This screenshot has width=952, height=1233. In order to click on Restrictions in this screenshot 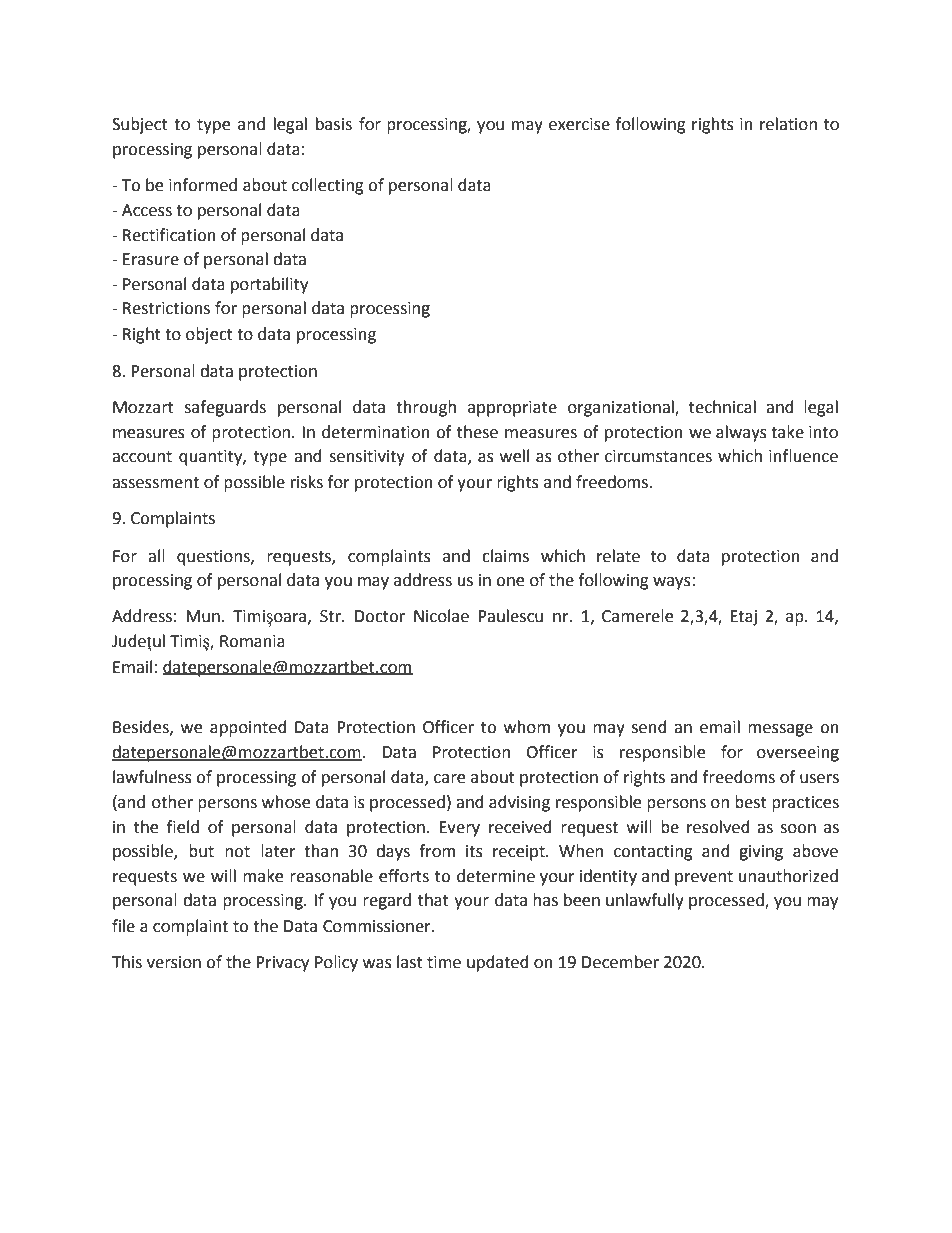, I will do `click(166, 308)`.
